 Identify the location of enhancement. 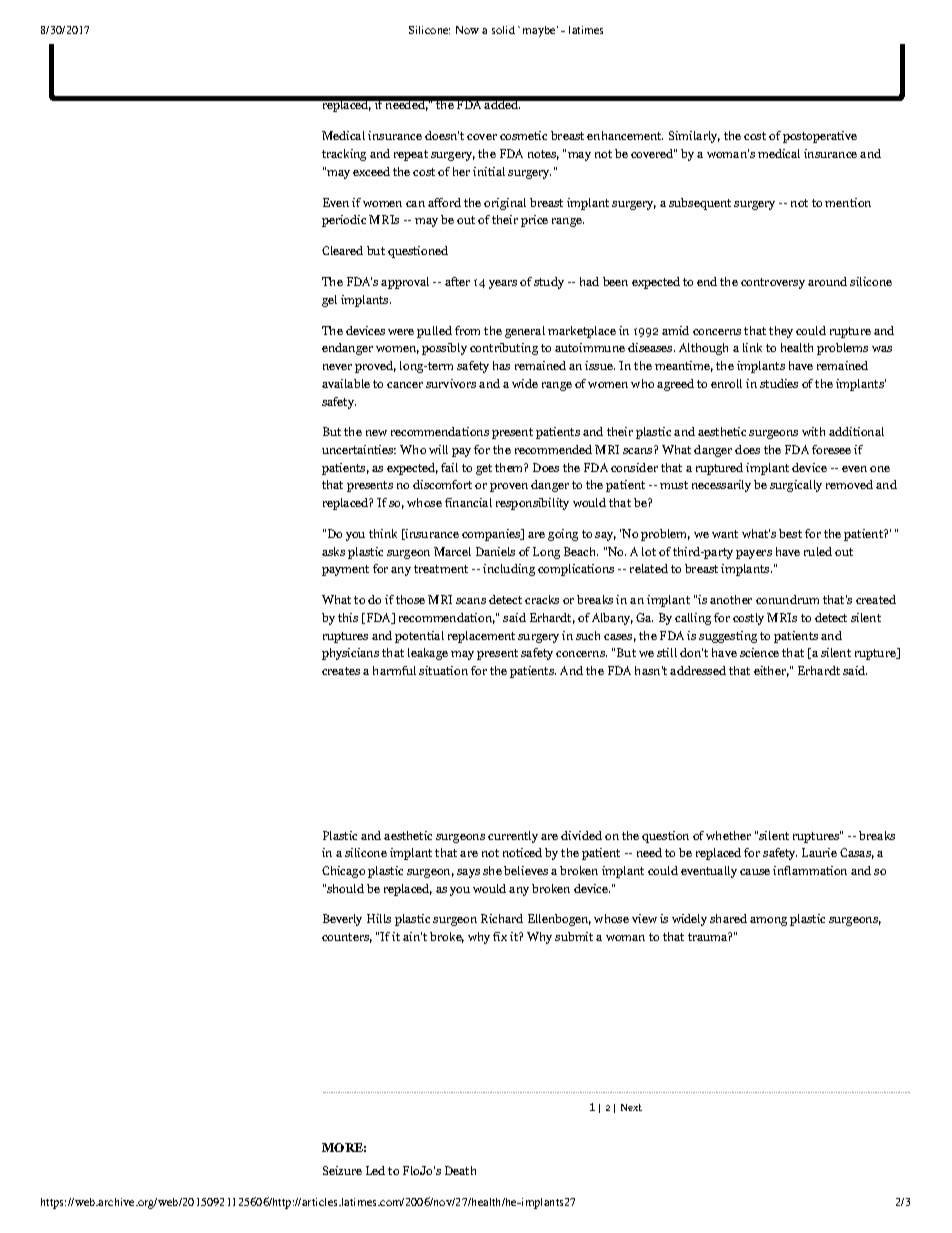
(625, 135).
